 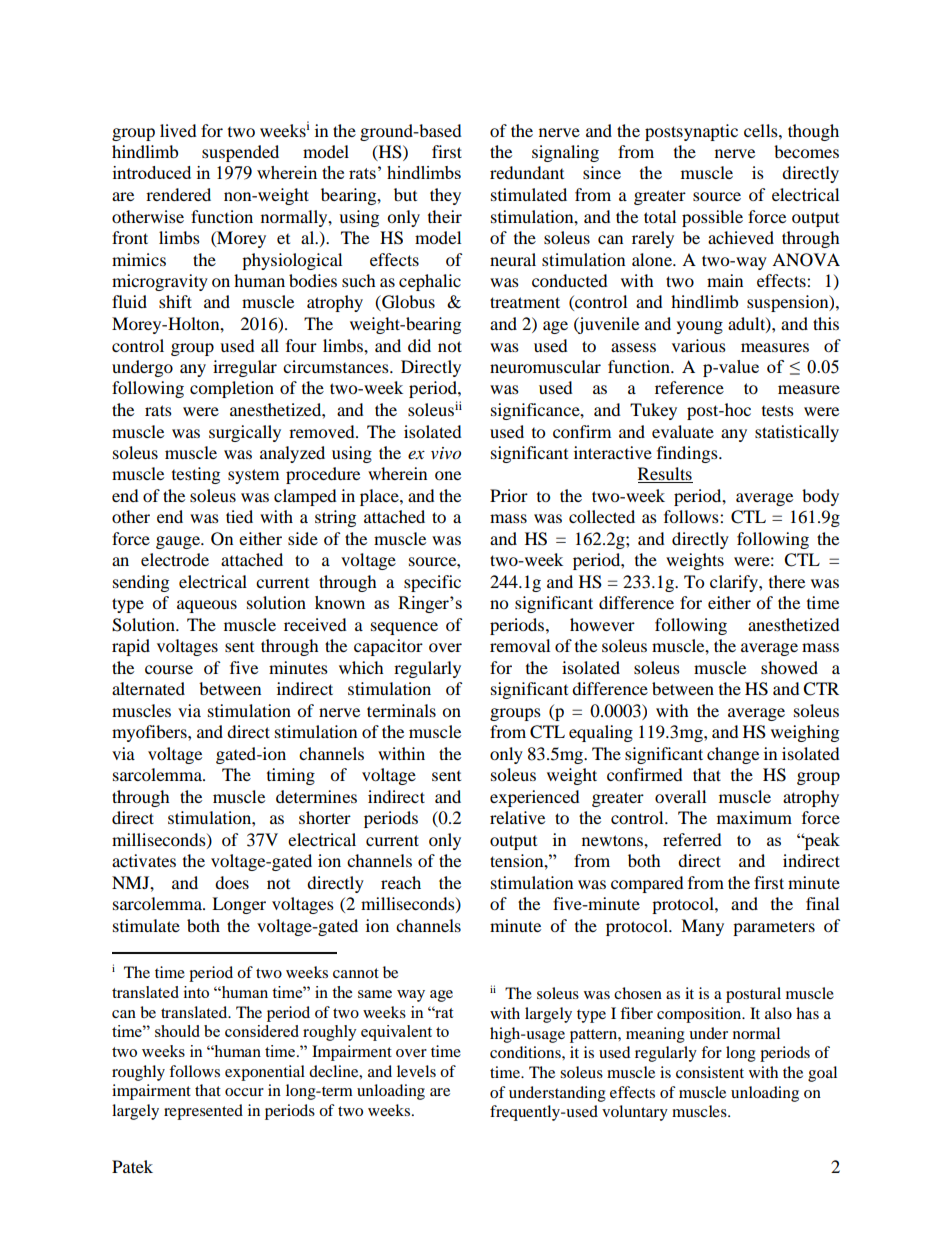 I want to click on Prior, so click(x=509, y=495).
